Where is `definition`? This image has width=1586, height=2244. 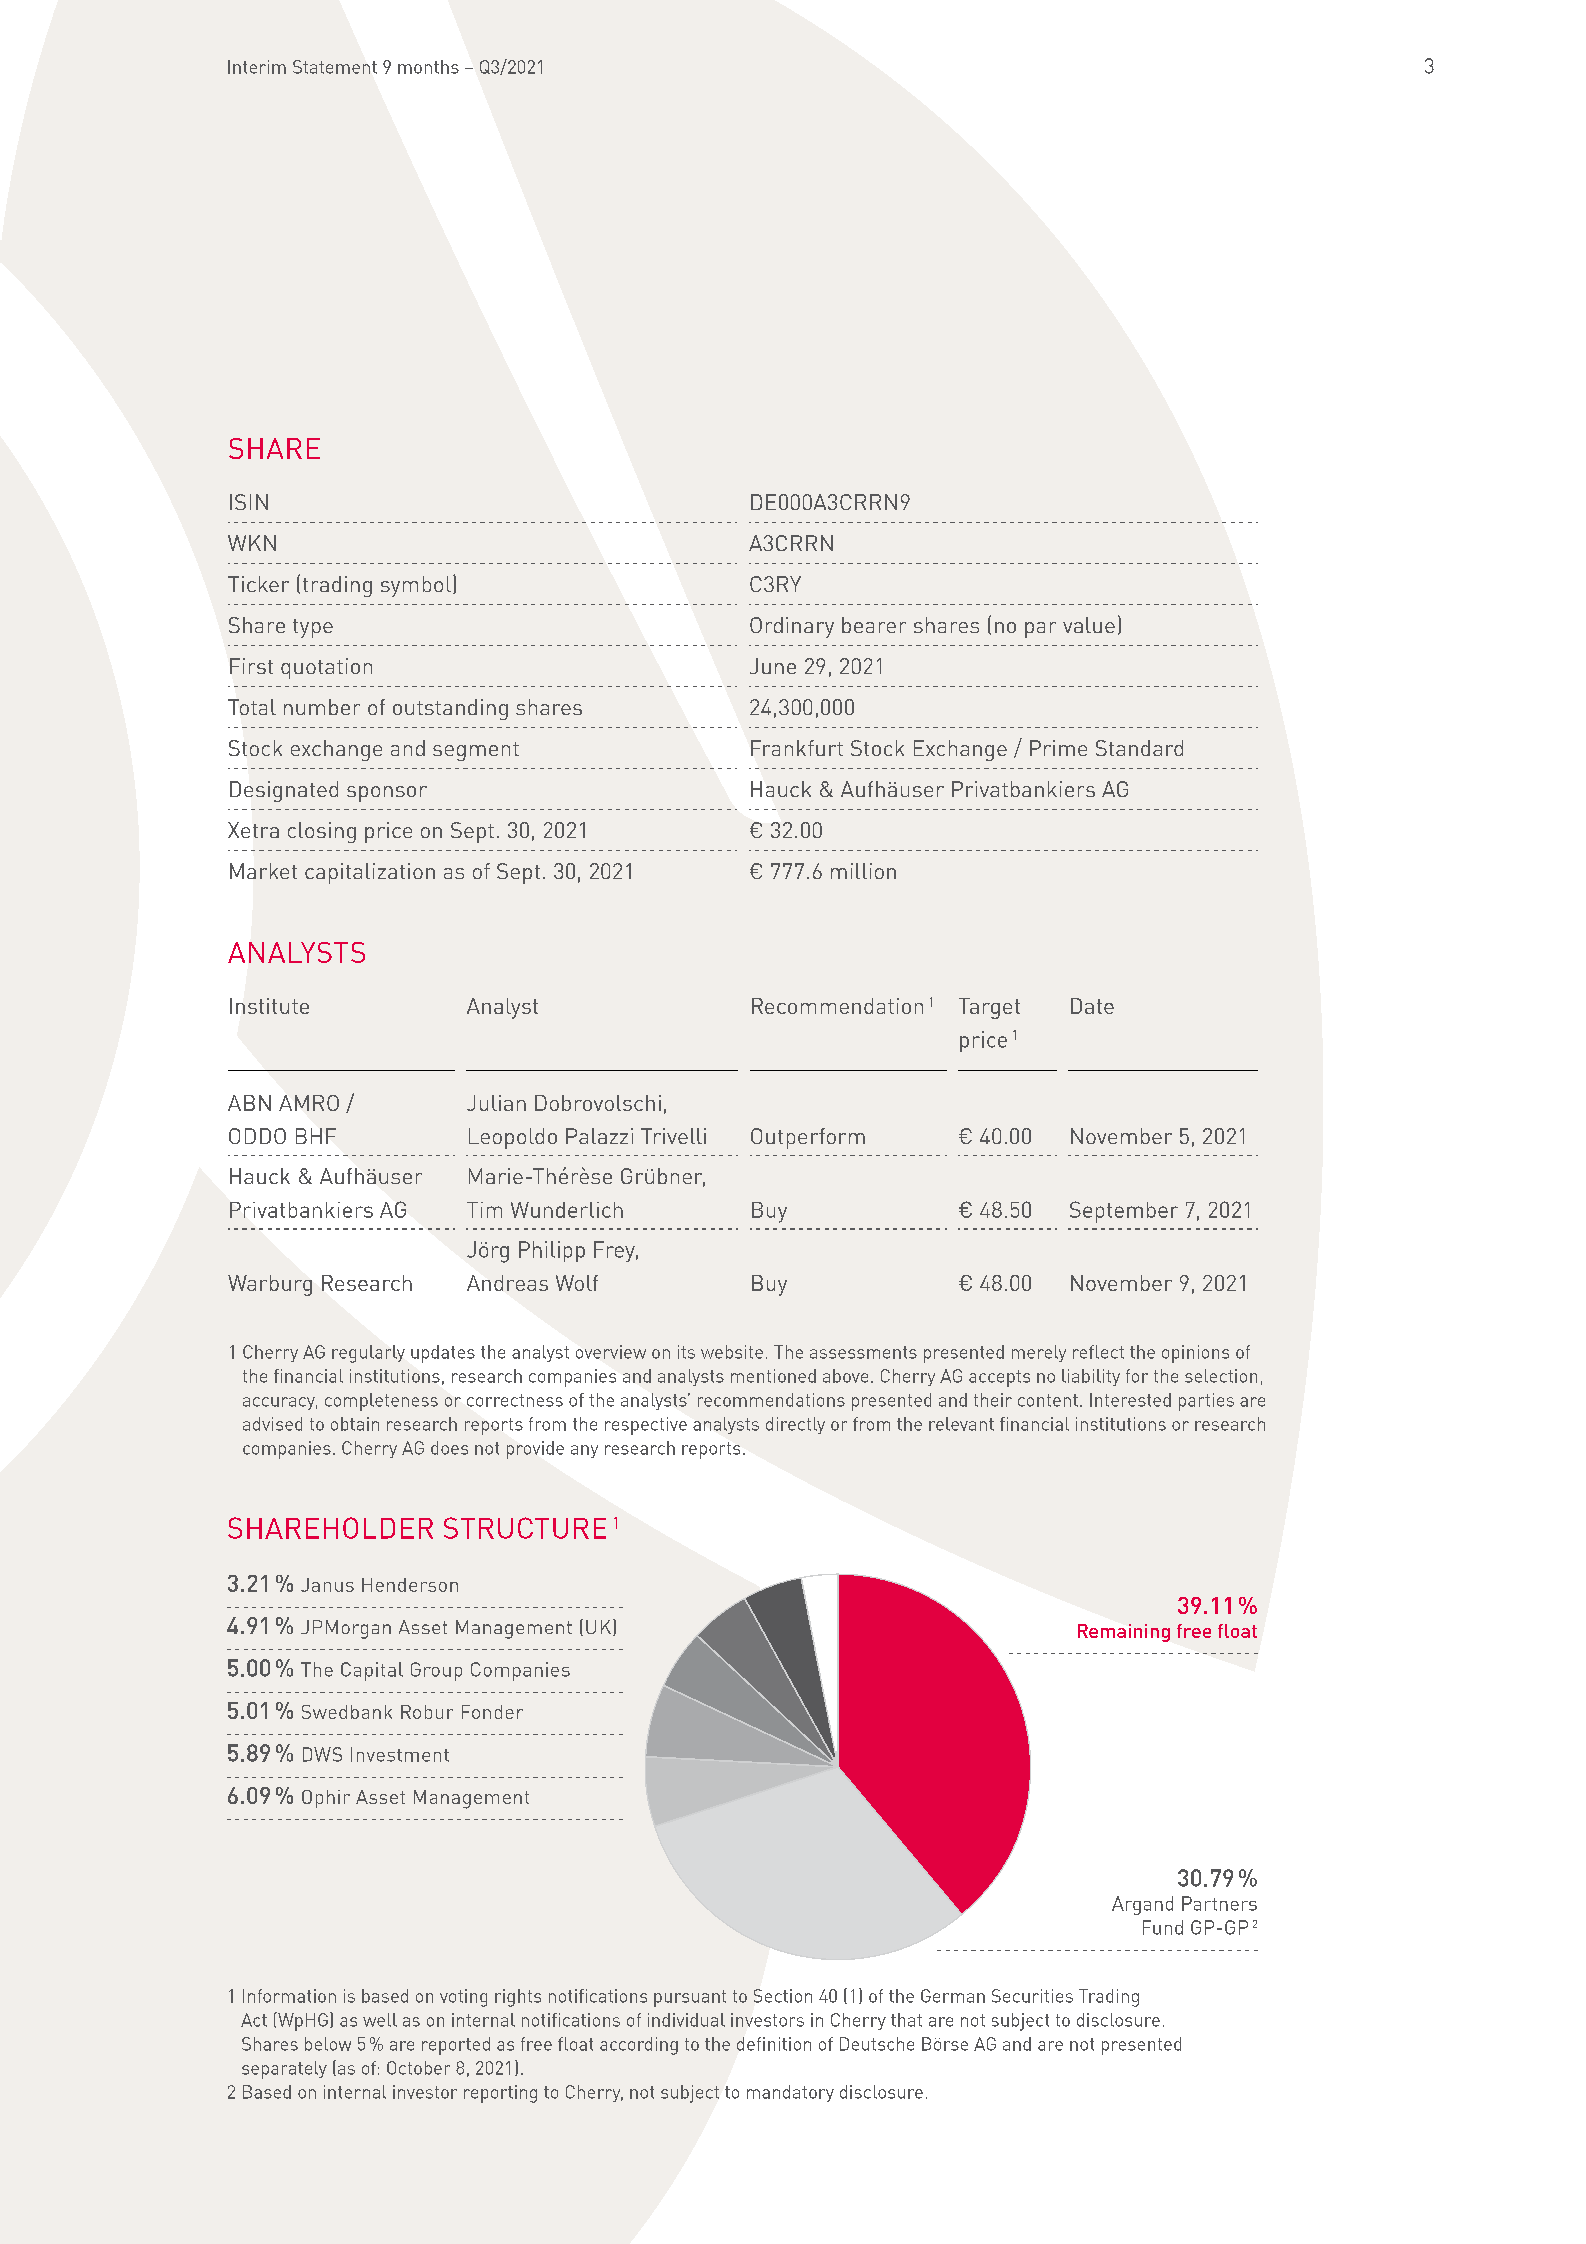 definition is located at coordinates (774, 2044).
